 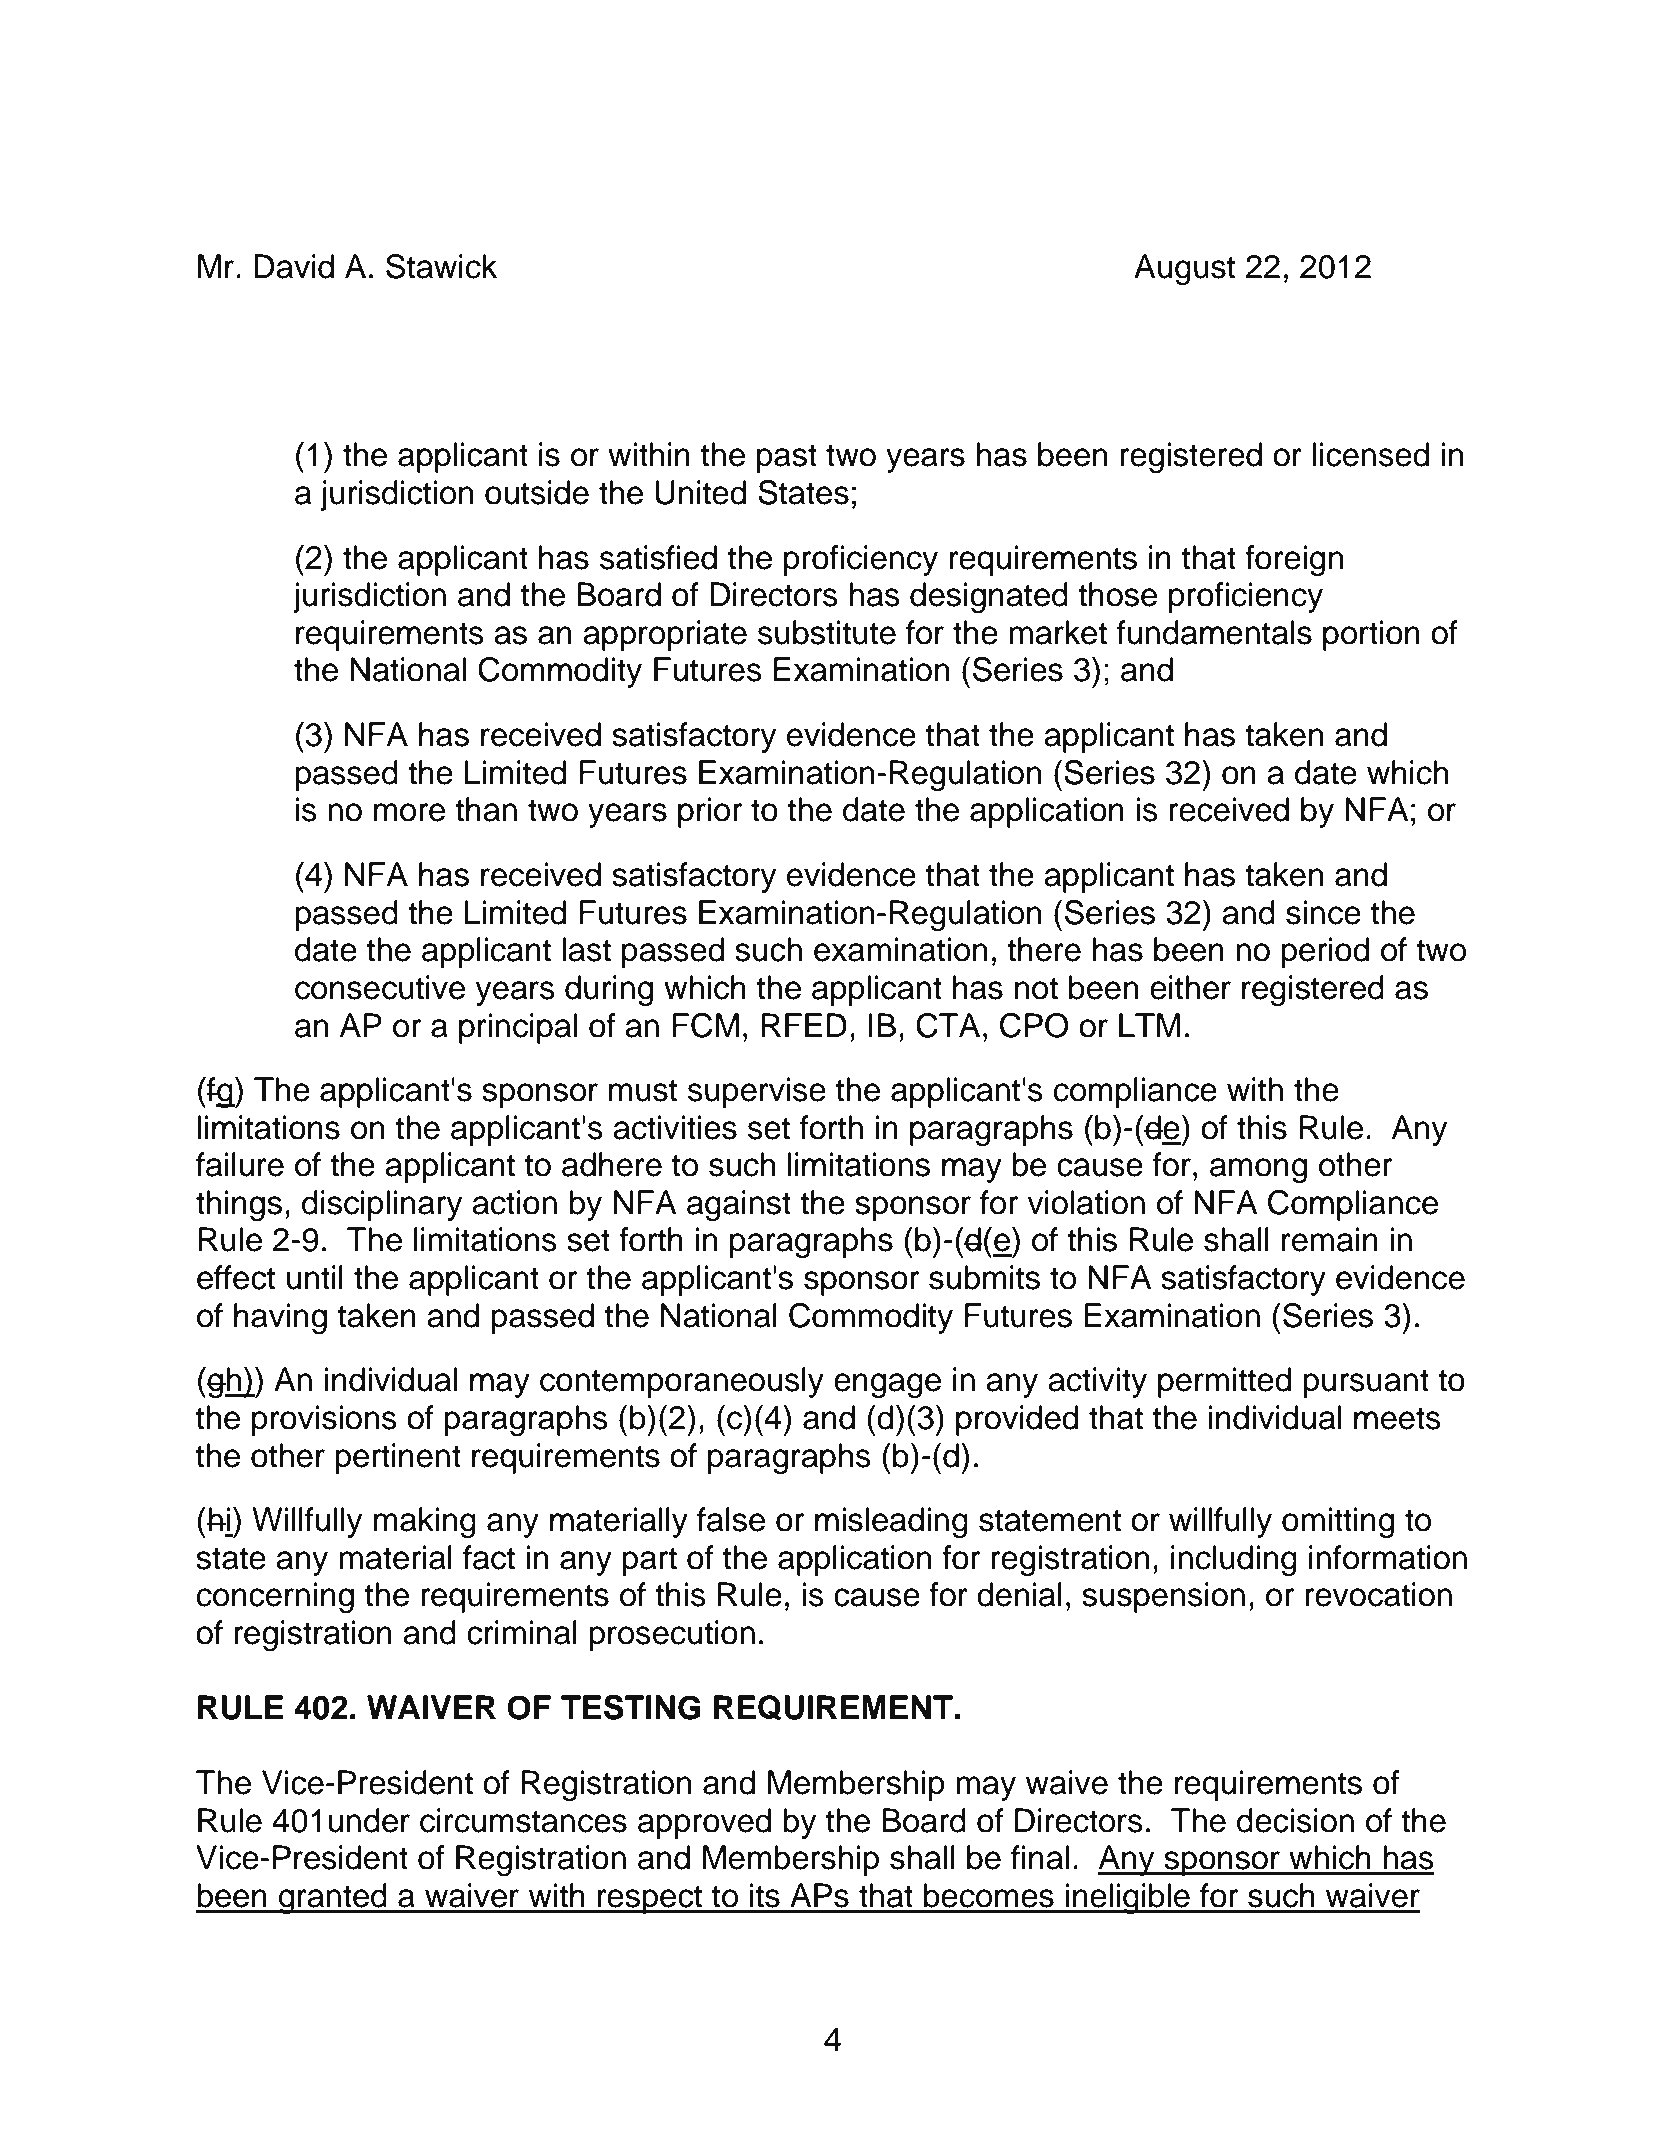 What do you see at coordinates (1258, 1171) in the image?
I see `among` at bounding box center [1258, 1171].
